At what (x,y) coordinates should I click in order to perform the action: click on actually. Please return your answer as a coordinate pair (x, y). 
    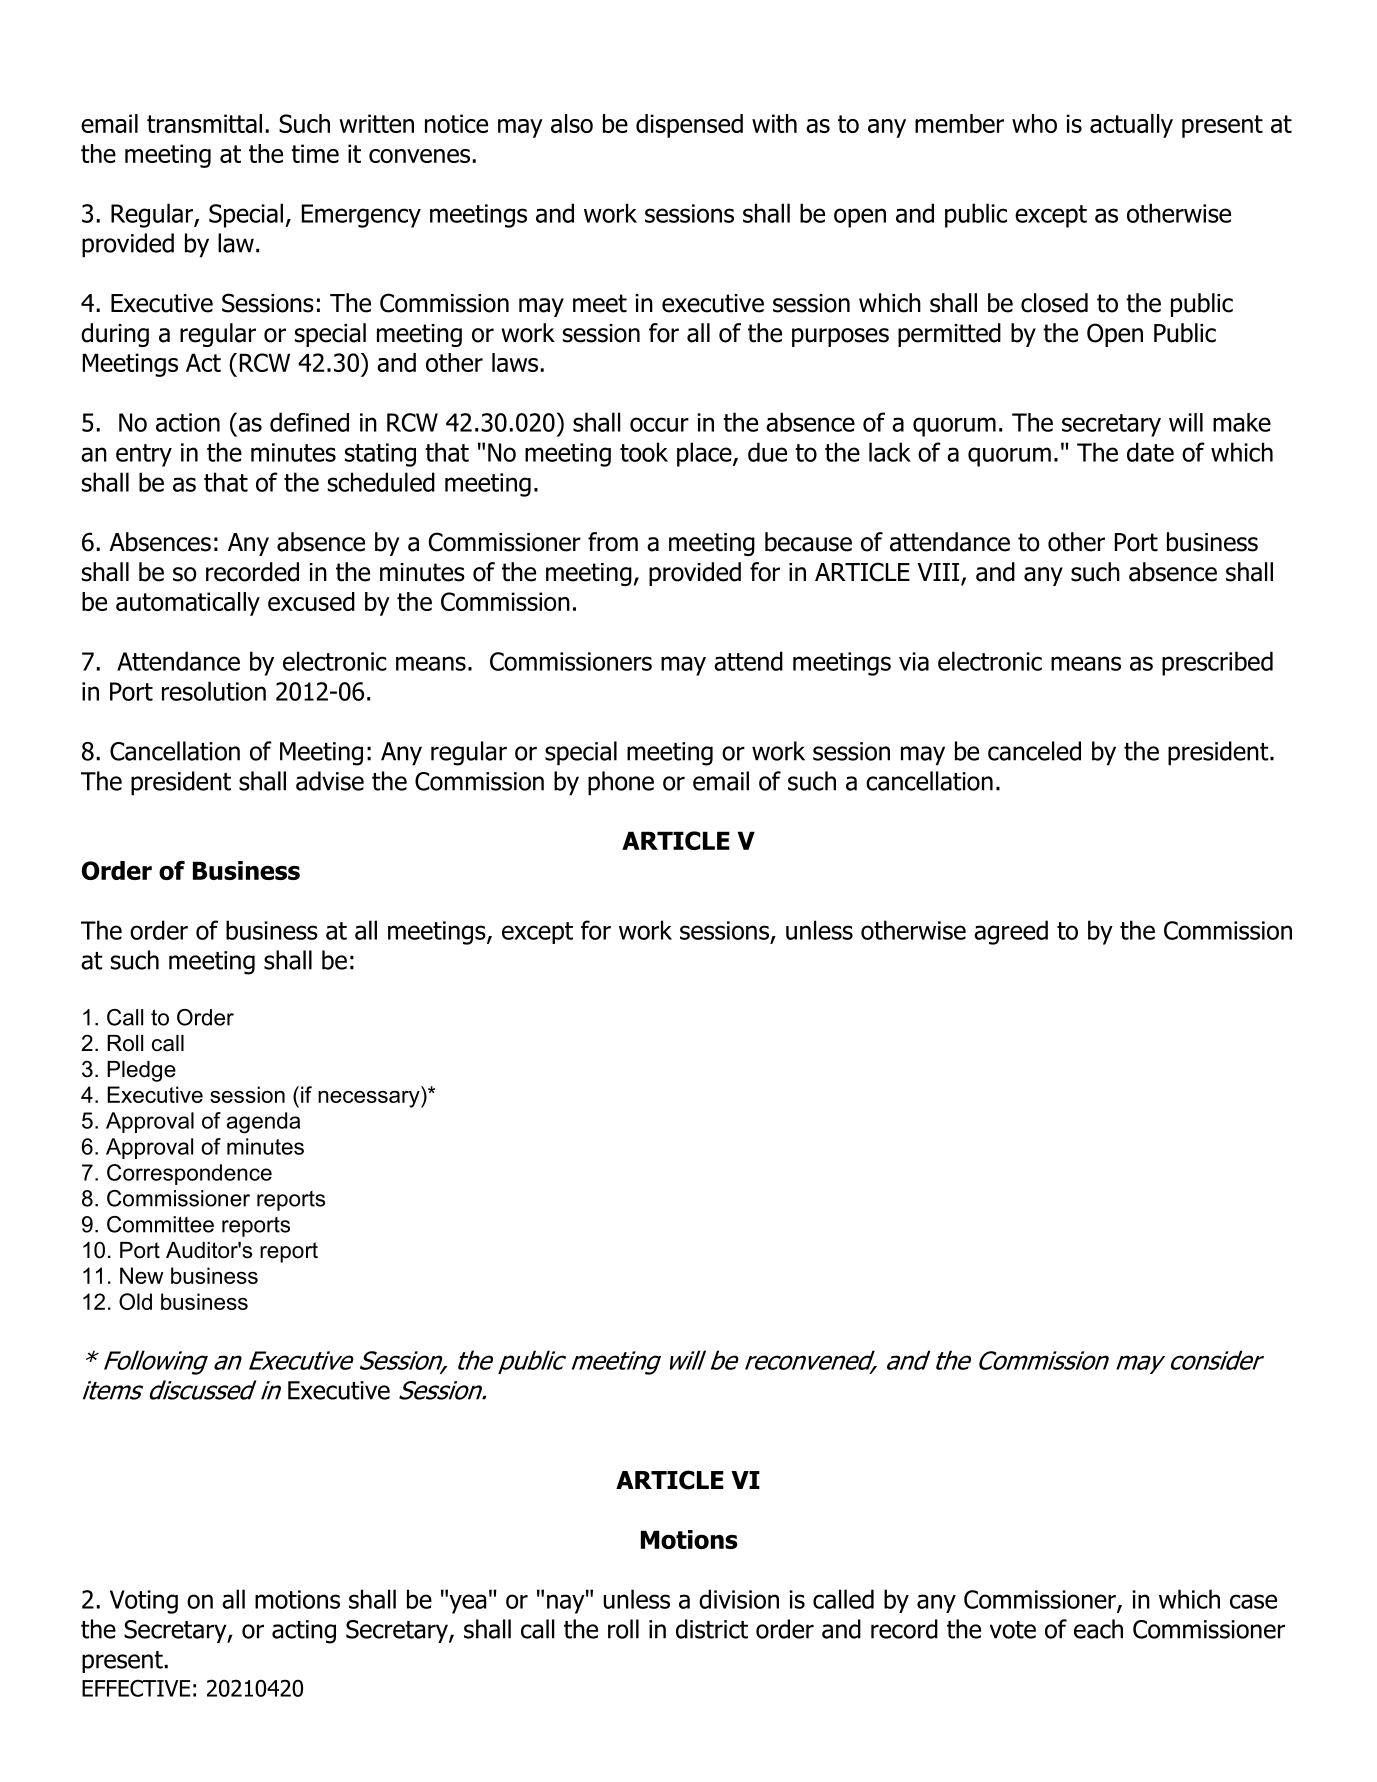
    Looking at the image, I should click on (1131, 126).
